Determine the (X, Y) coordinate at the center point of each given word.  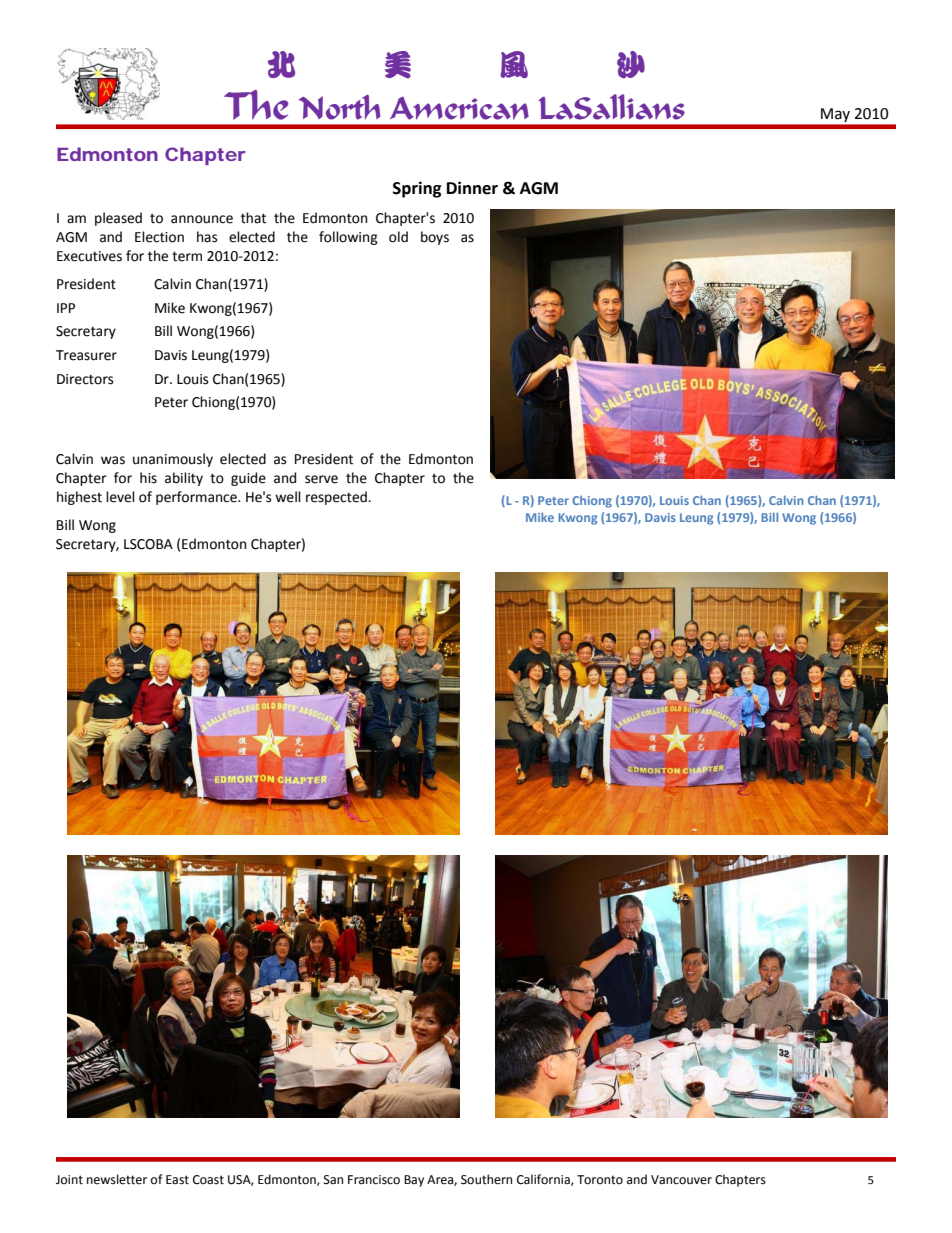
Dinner (472, 188)
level (120, 497)
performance (197, 498)
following (348, 238)
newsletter (117, 1179)
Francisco (374, 1180)
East (177, 1180)
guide (248, 479)
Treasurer (86, 355)
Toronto (600, 1180)
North (340, 107)
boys (435, 238)
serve (321, 479)
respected (337, 498)
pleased (118, 219)
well (288, 497)
